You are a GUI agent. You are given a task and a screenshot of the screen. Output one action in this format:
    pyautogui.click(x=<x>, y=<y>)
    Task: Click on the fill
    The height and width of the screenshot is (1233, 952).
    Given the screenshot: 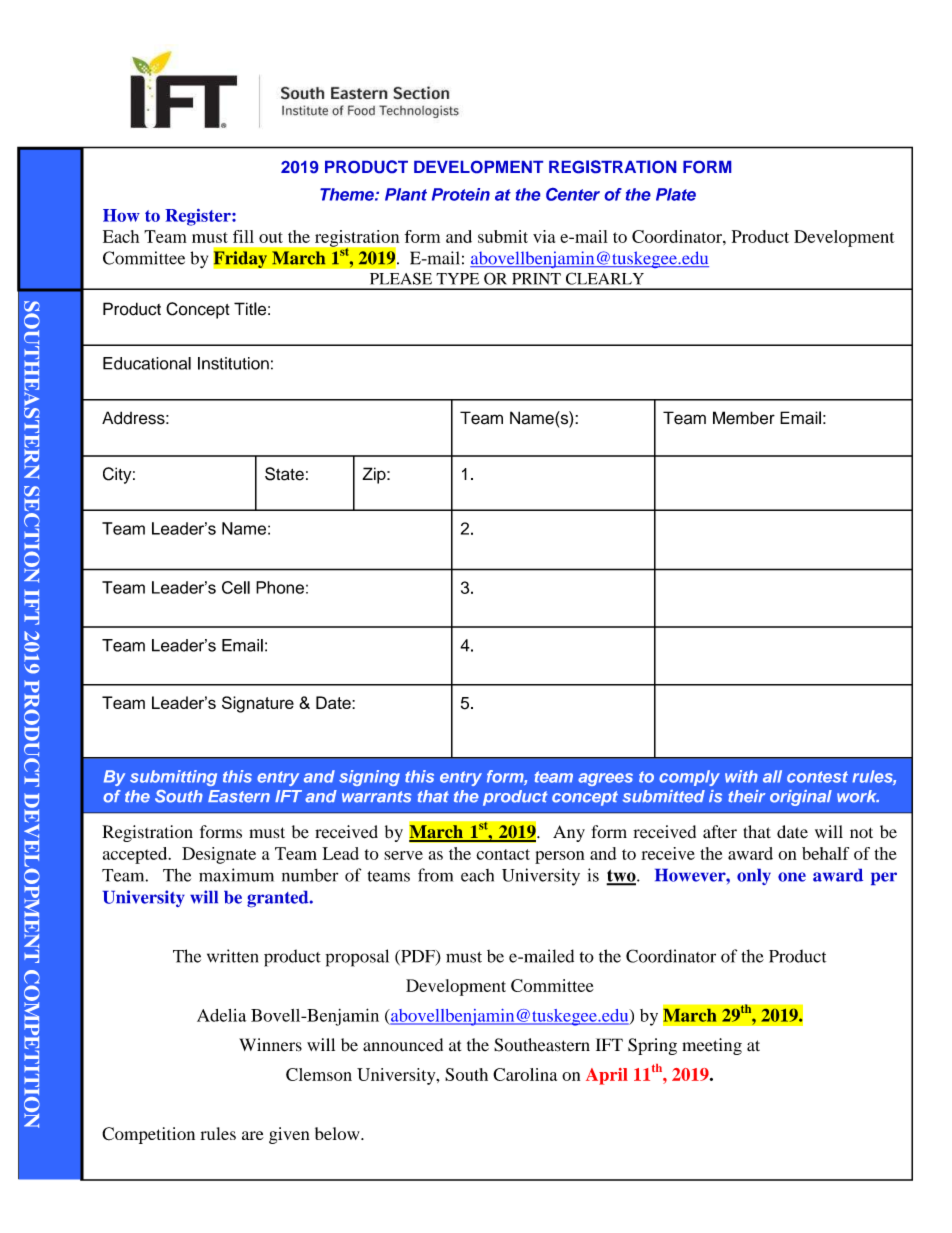 What is the action you would take?
    pyautogui.click(x=243, y=236)
